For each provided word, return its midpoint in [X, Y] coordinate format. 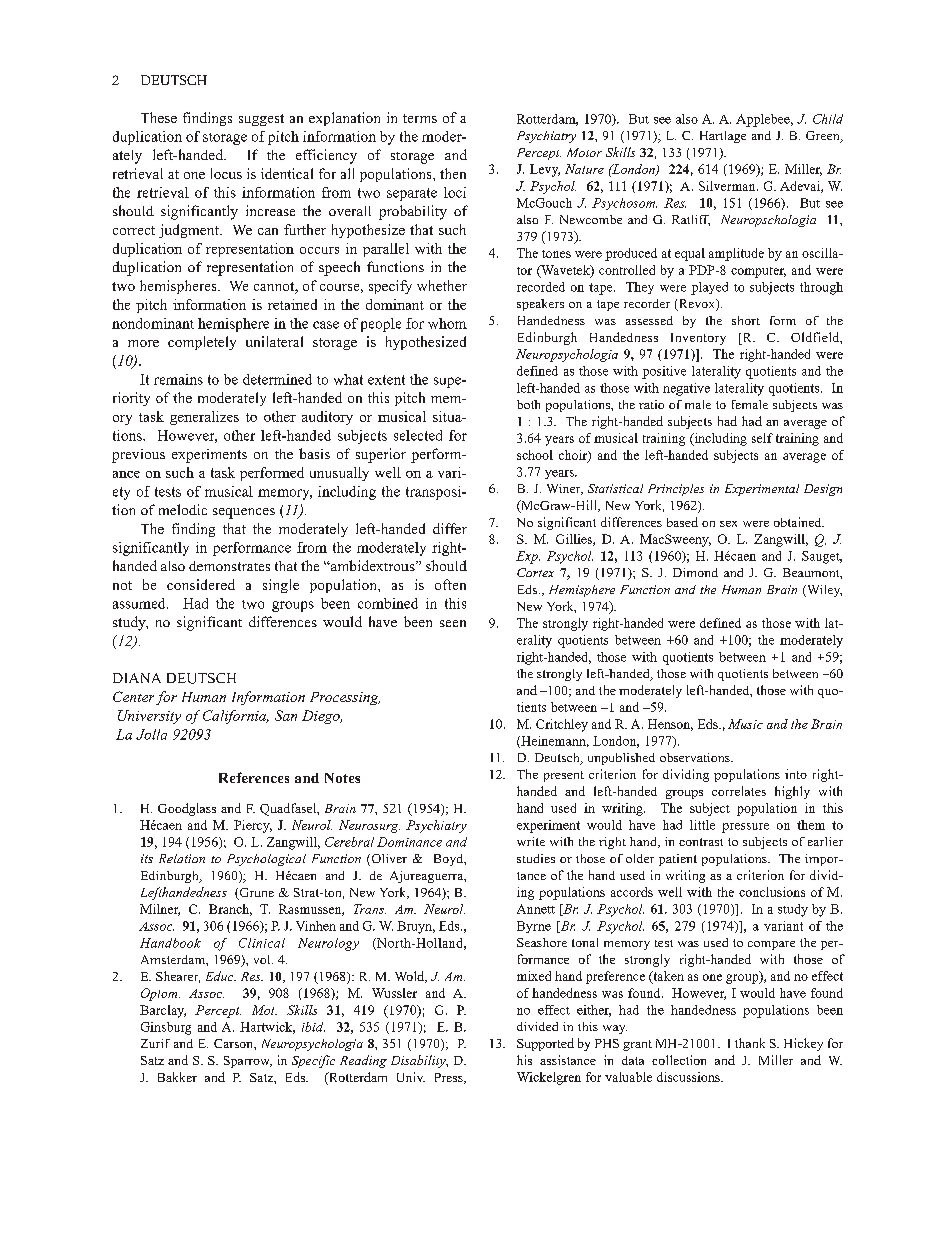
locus [226, 173]
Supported [545, 1044]
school [535, 455]
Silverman [728, 186]
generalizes [204, 418]
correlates [739, 791]
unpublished [621, 759]
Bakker [177, 1077]
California [236, 717]
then [453, 173]
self [762, 438]
